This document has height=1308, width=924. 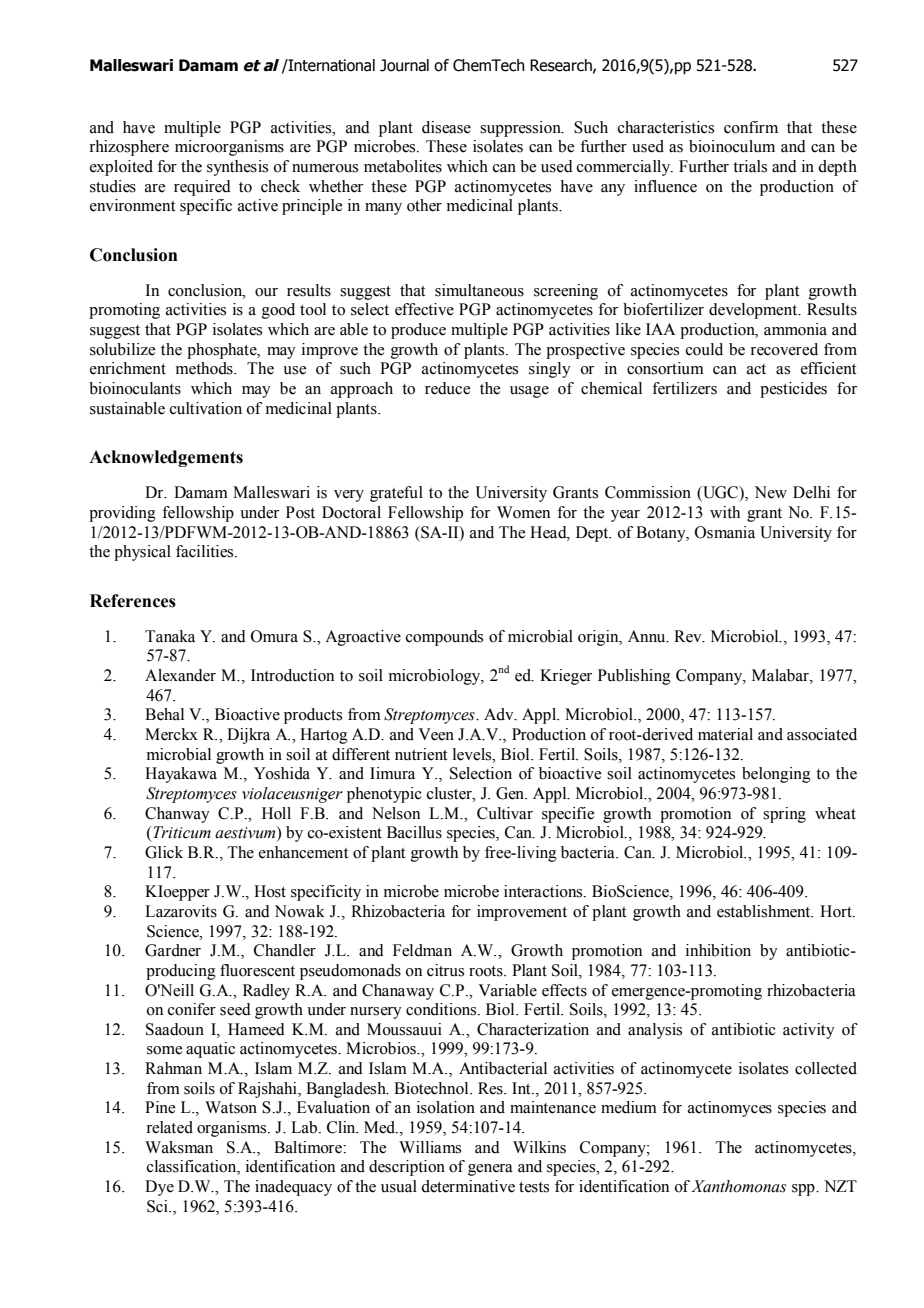 I want to click on spp, so click(x=804, y=1190).
